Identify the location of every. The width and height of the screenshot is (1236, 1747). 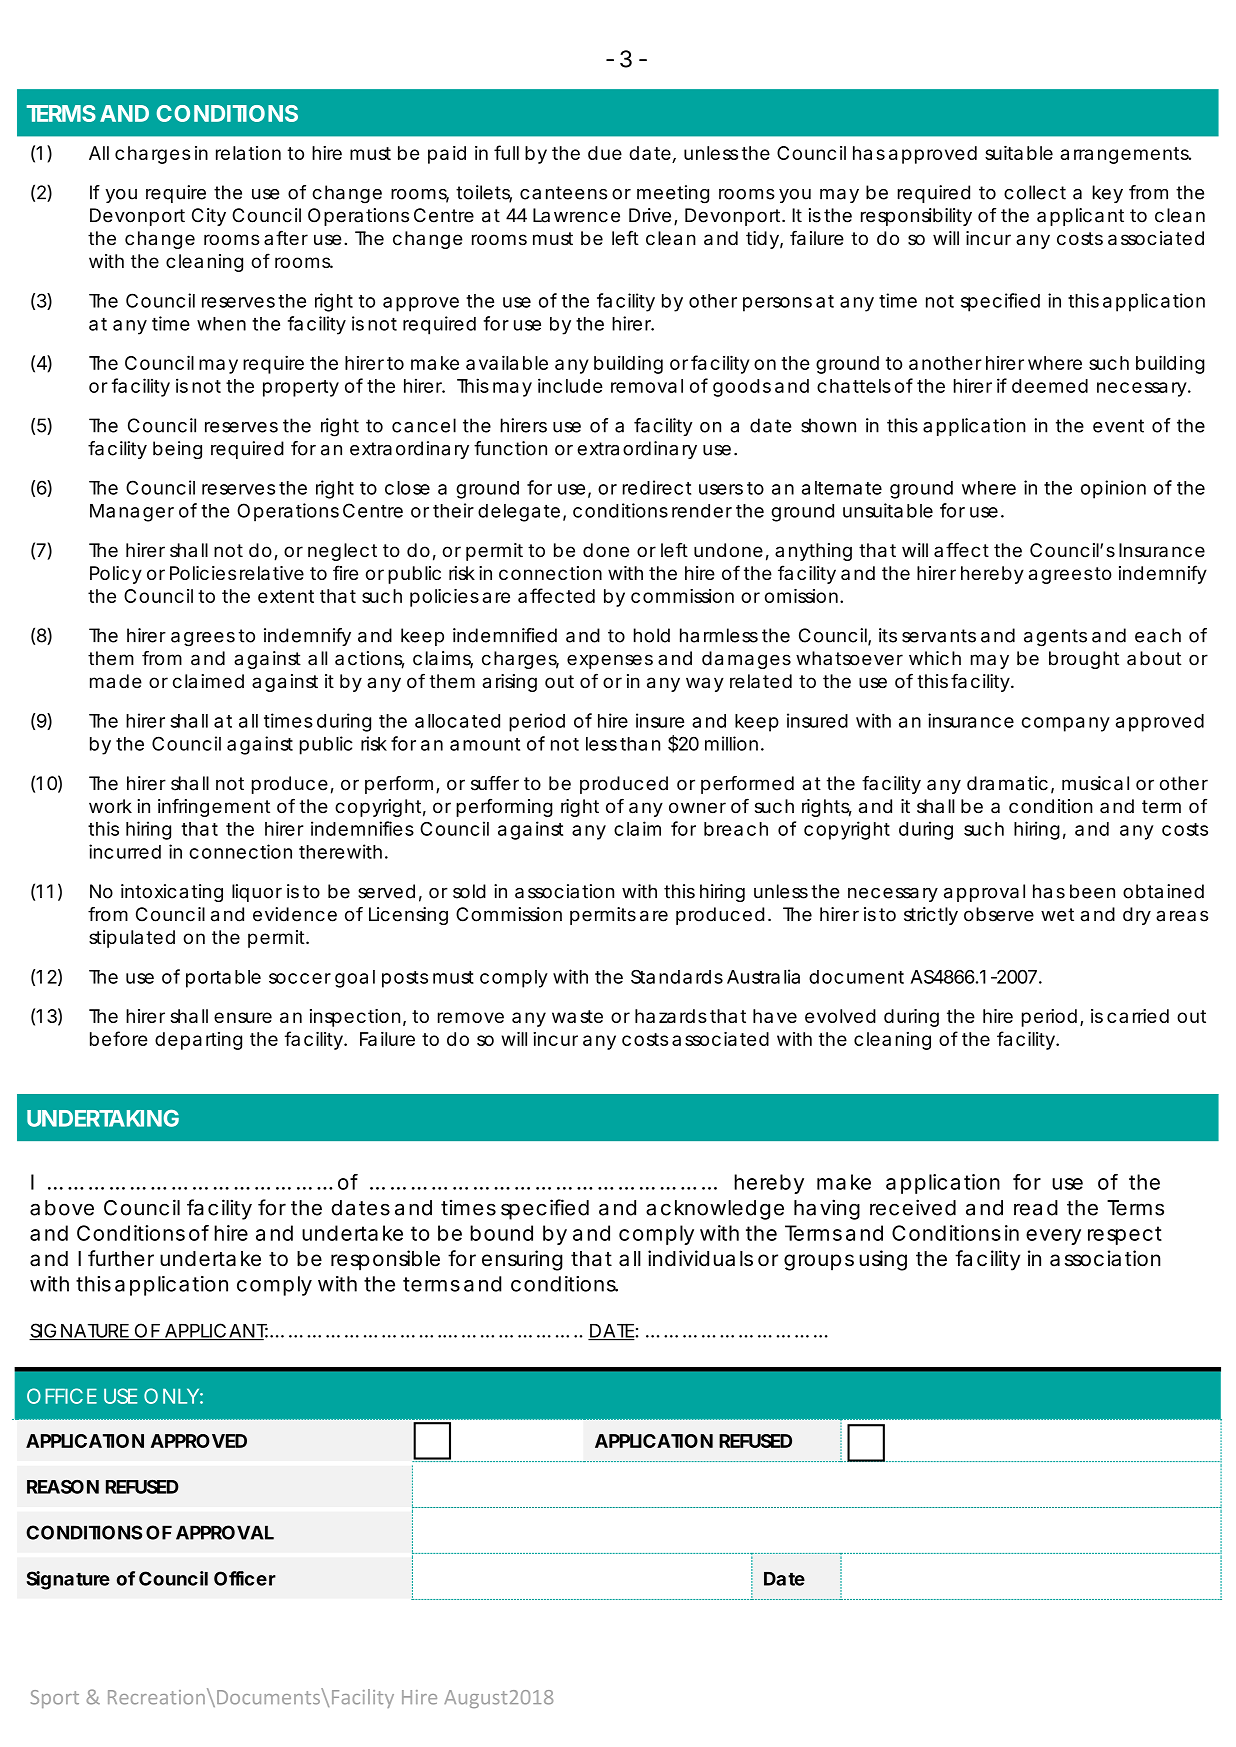
(1053, 1237).
